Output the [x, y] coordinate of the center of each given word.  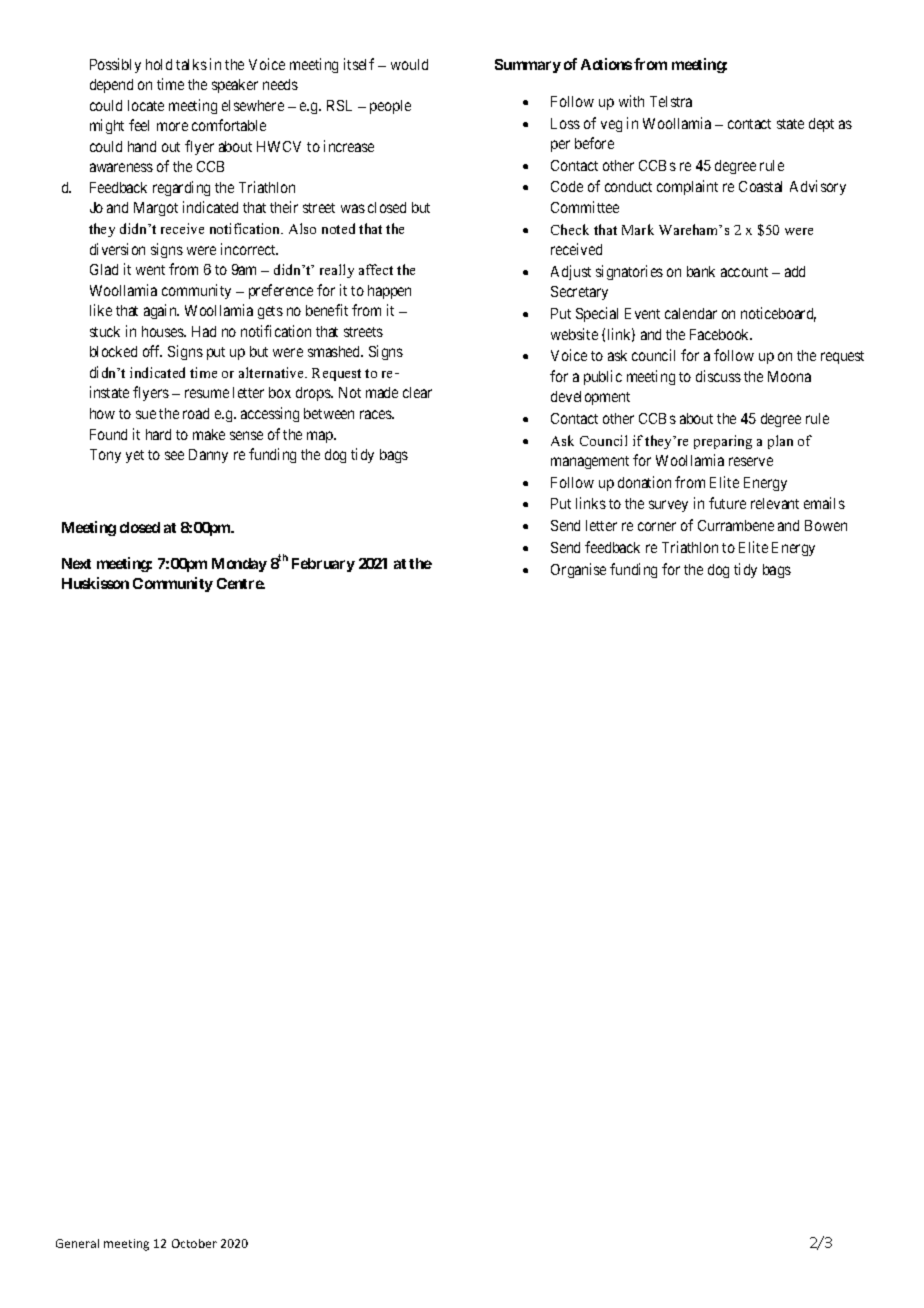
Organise [578, 570]
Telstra [671, 101]
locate [146, 105]
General [77, 1243]
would [409, 64]
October [194, 1243]
